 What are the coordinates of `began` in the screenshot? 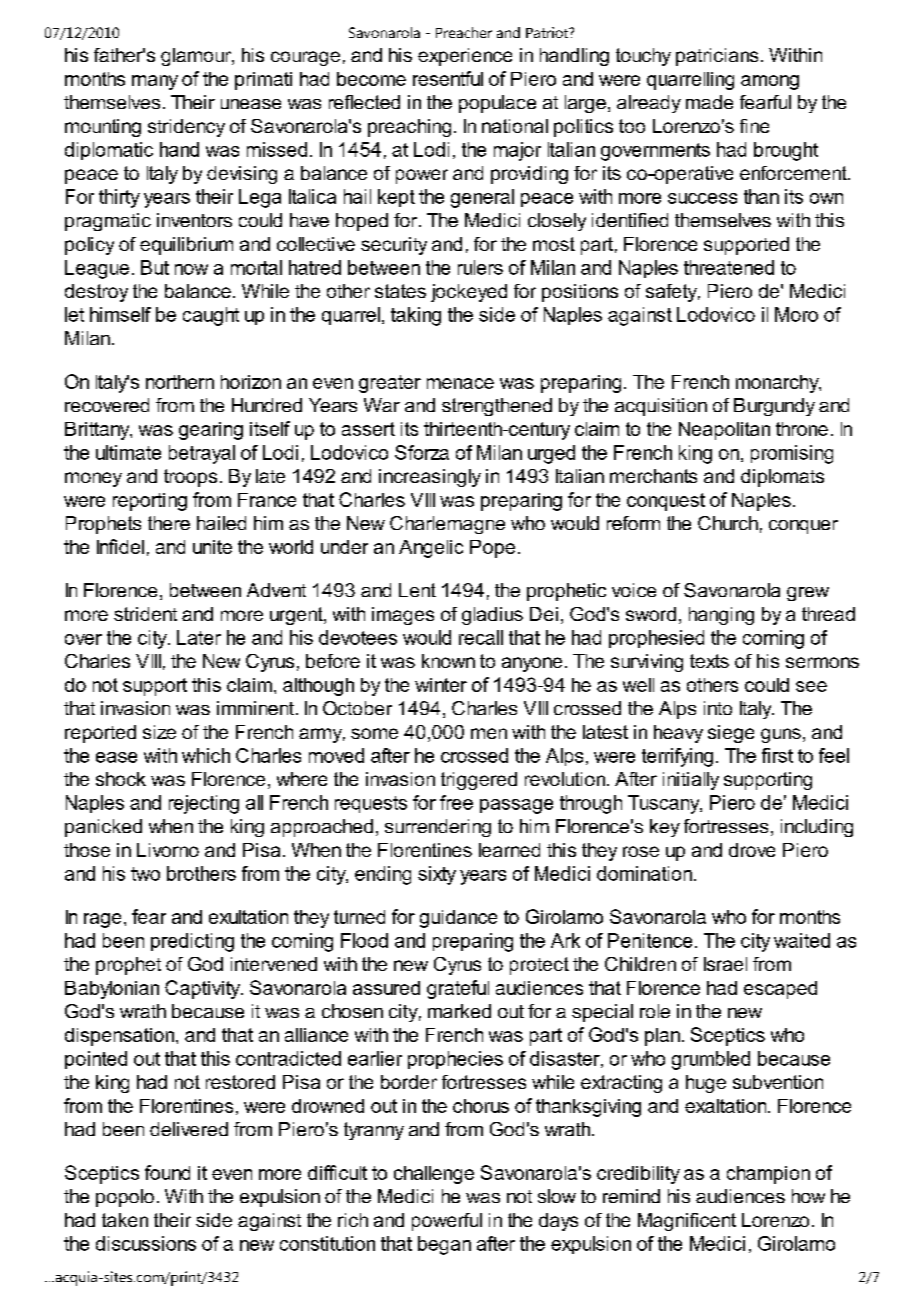 It's located at (444, 1245).
